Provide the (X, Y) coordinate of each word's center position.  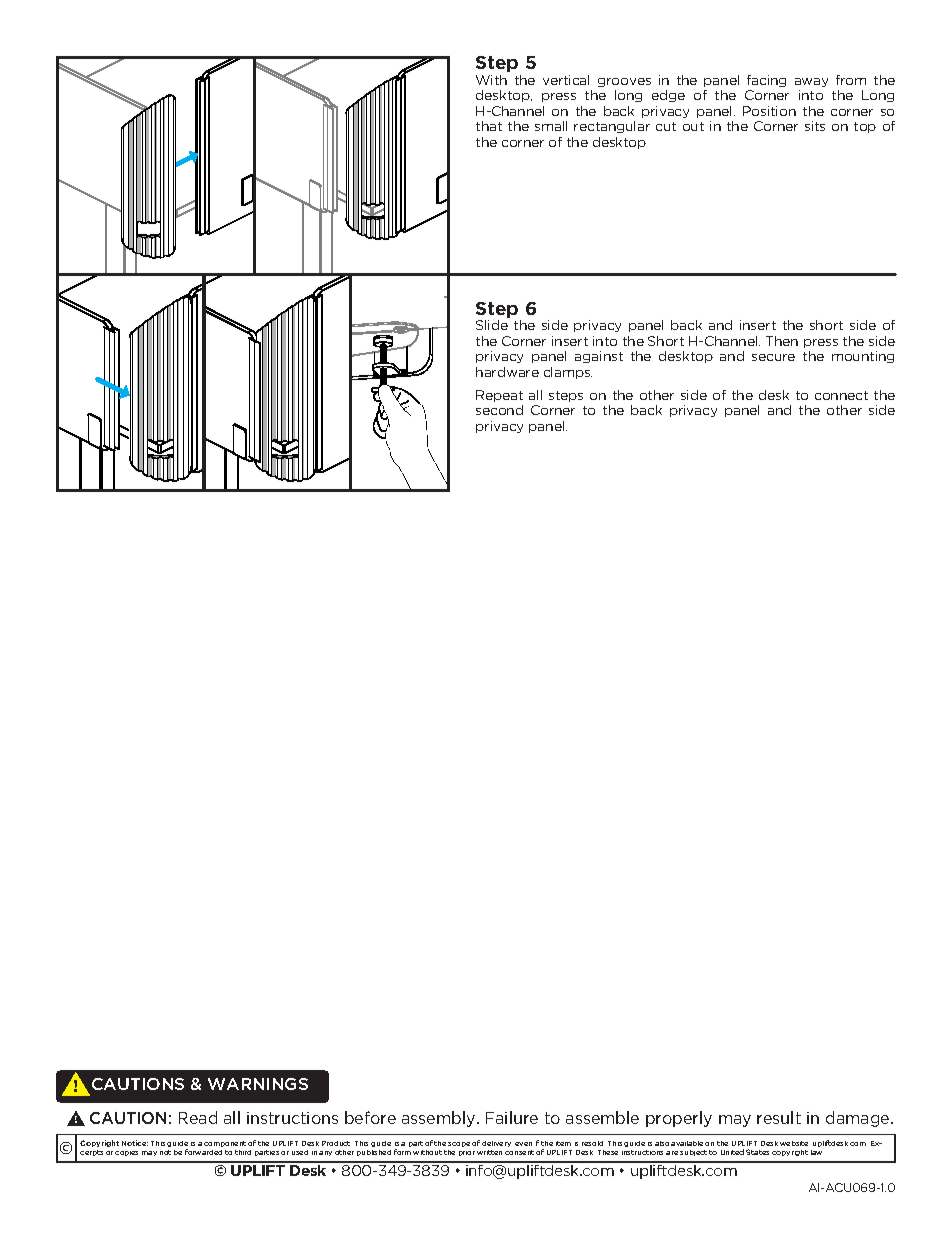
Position (769, 111)
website (794, 1143)
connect (841, 395)
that (489, 126)
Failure (512, 1117)
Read (198, 1117)
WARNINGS (258, 1084)
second (499, 410)
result (779, 1117)
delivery (496, 1144)
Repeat (499, 396)
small (551, 126)
